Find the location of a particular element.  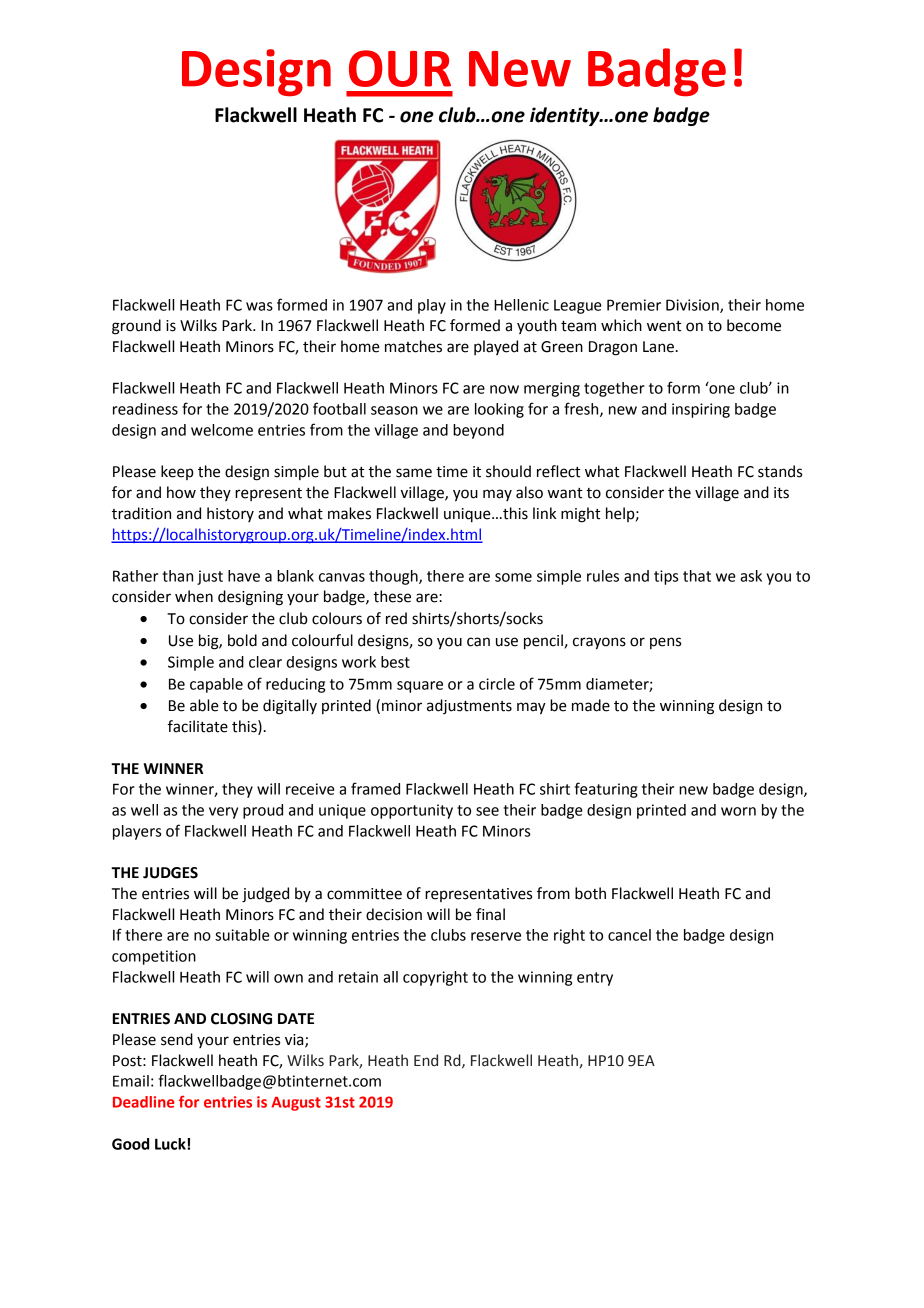

that is located at coordinates (697, 576).
